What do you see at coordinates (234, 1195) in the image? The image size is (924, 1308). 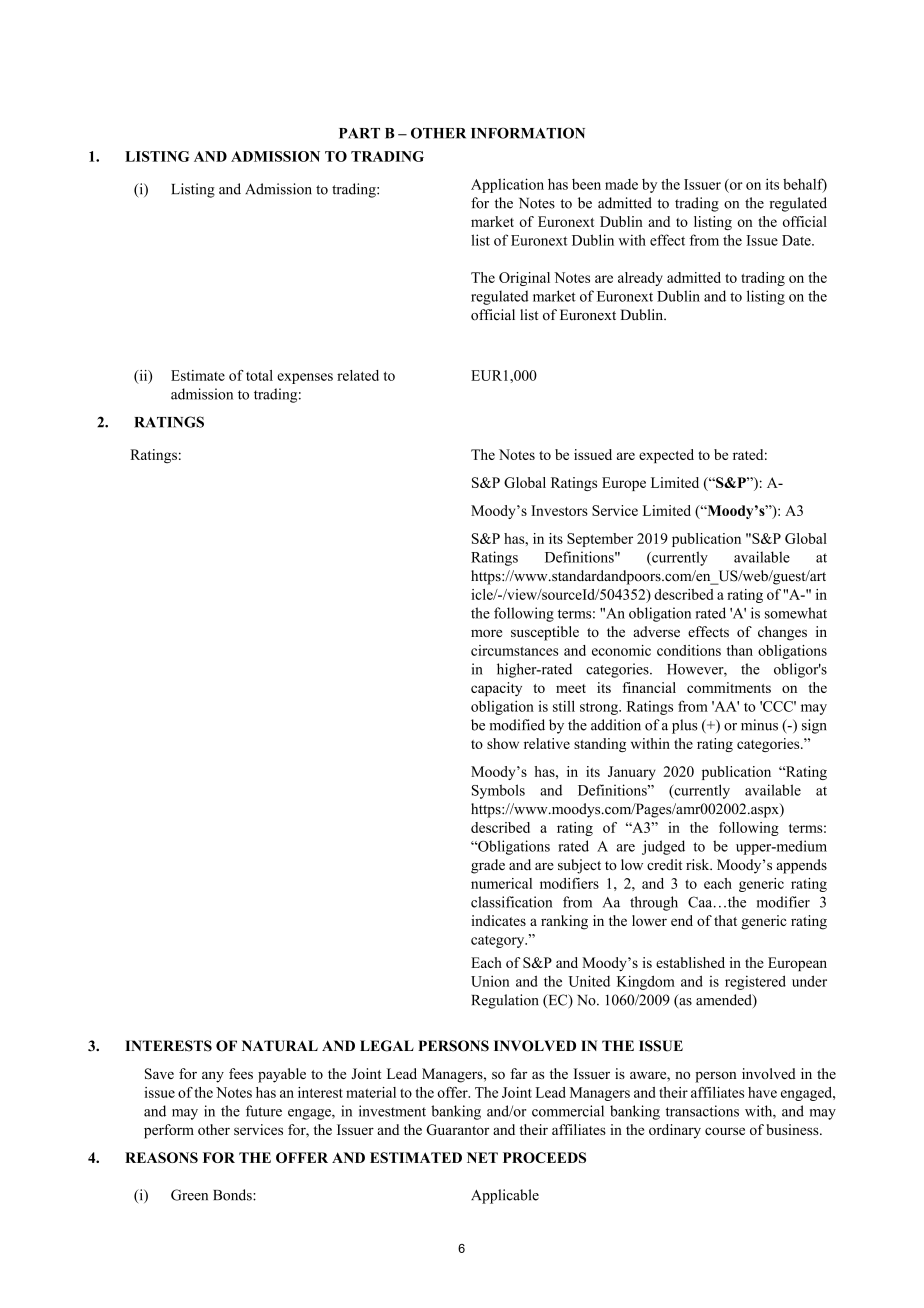 I see `Bonds` at bounding box center [234, 1195].
